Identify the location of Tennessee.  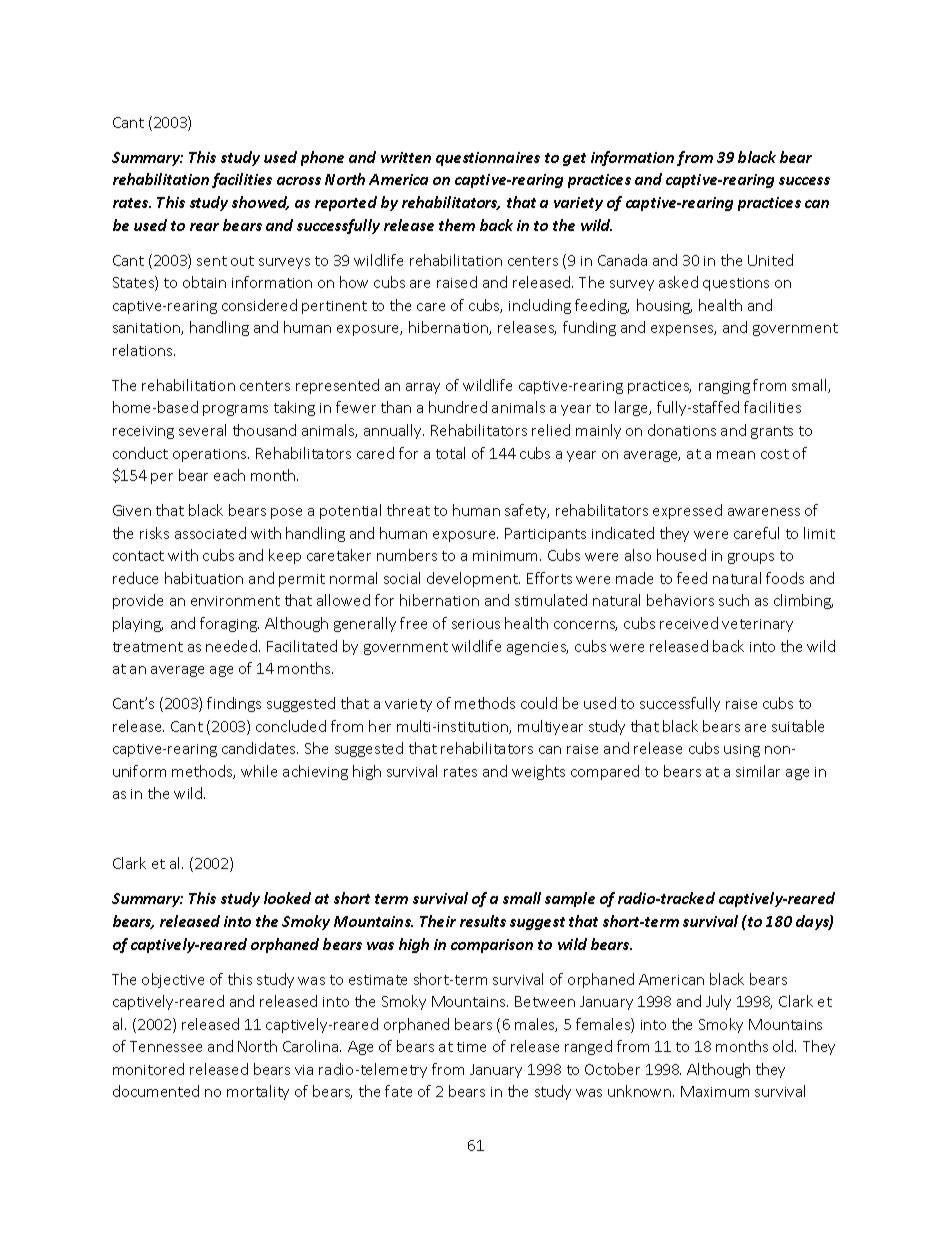
(166, 1046).
